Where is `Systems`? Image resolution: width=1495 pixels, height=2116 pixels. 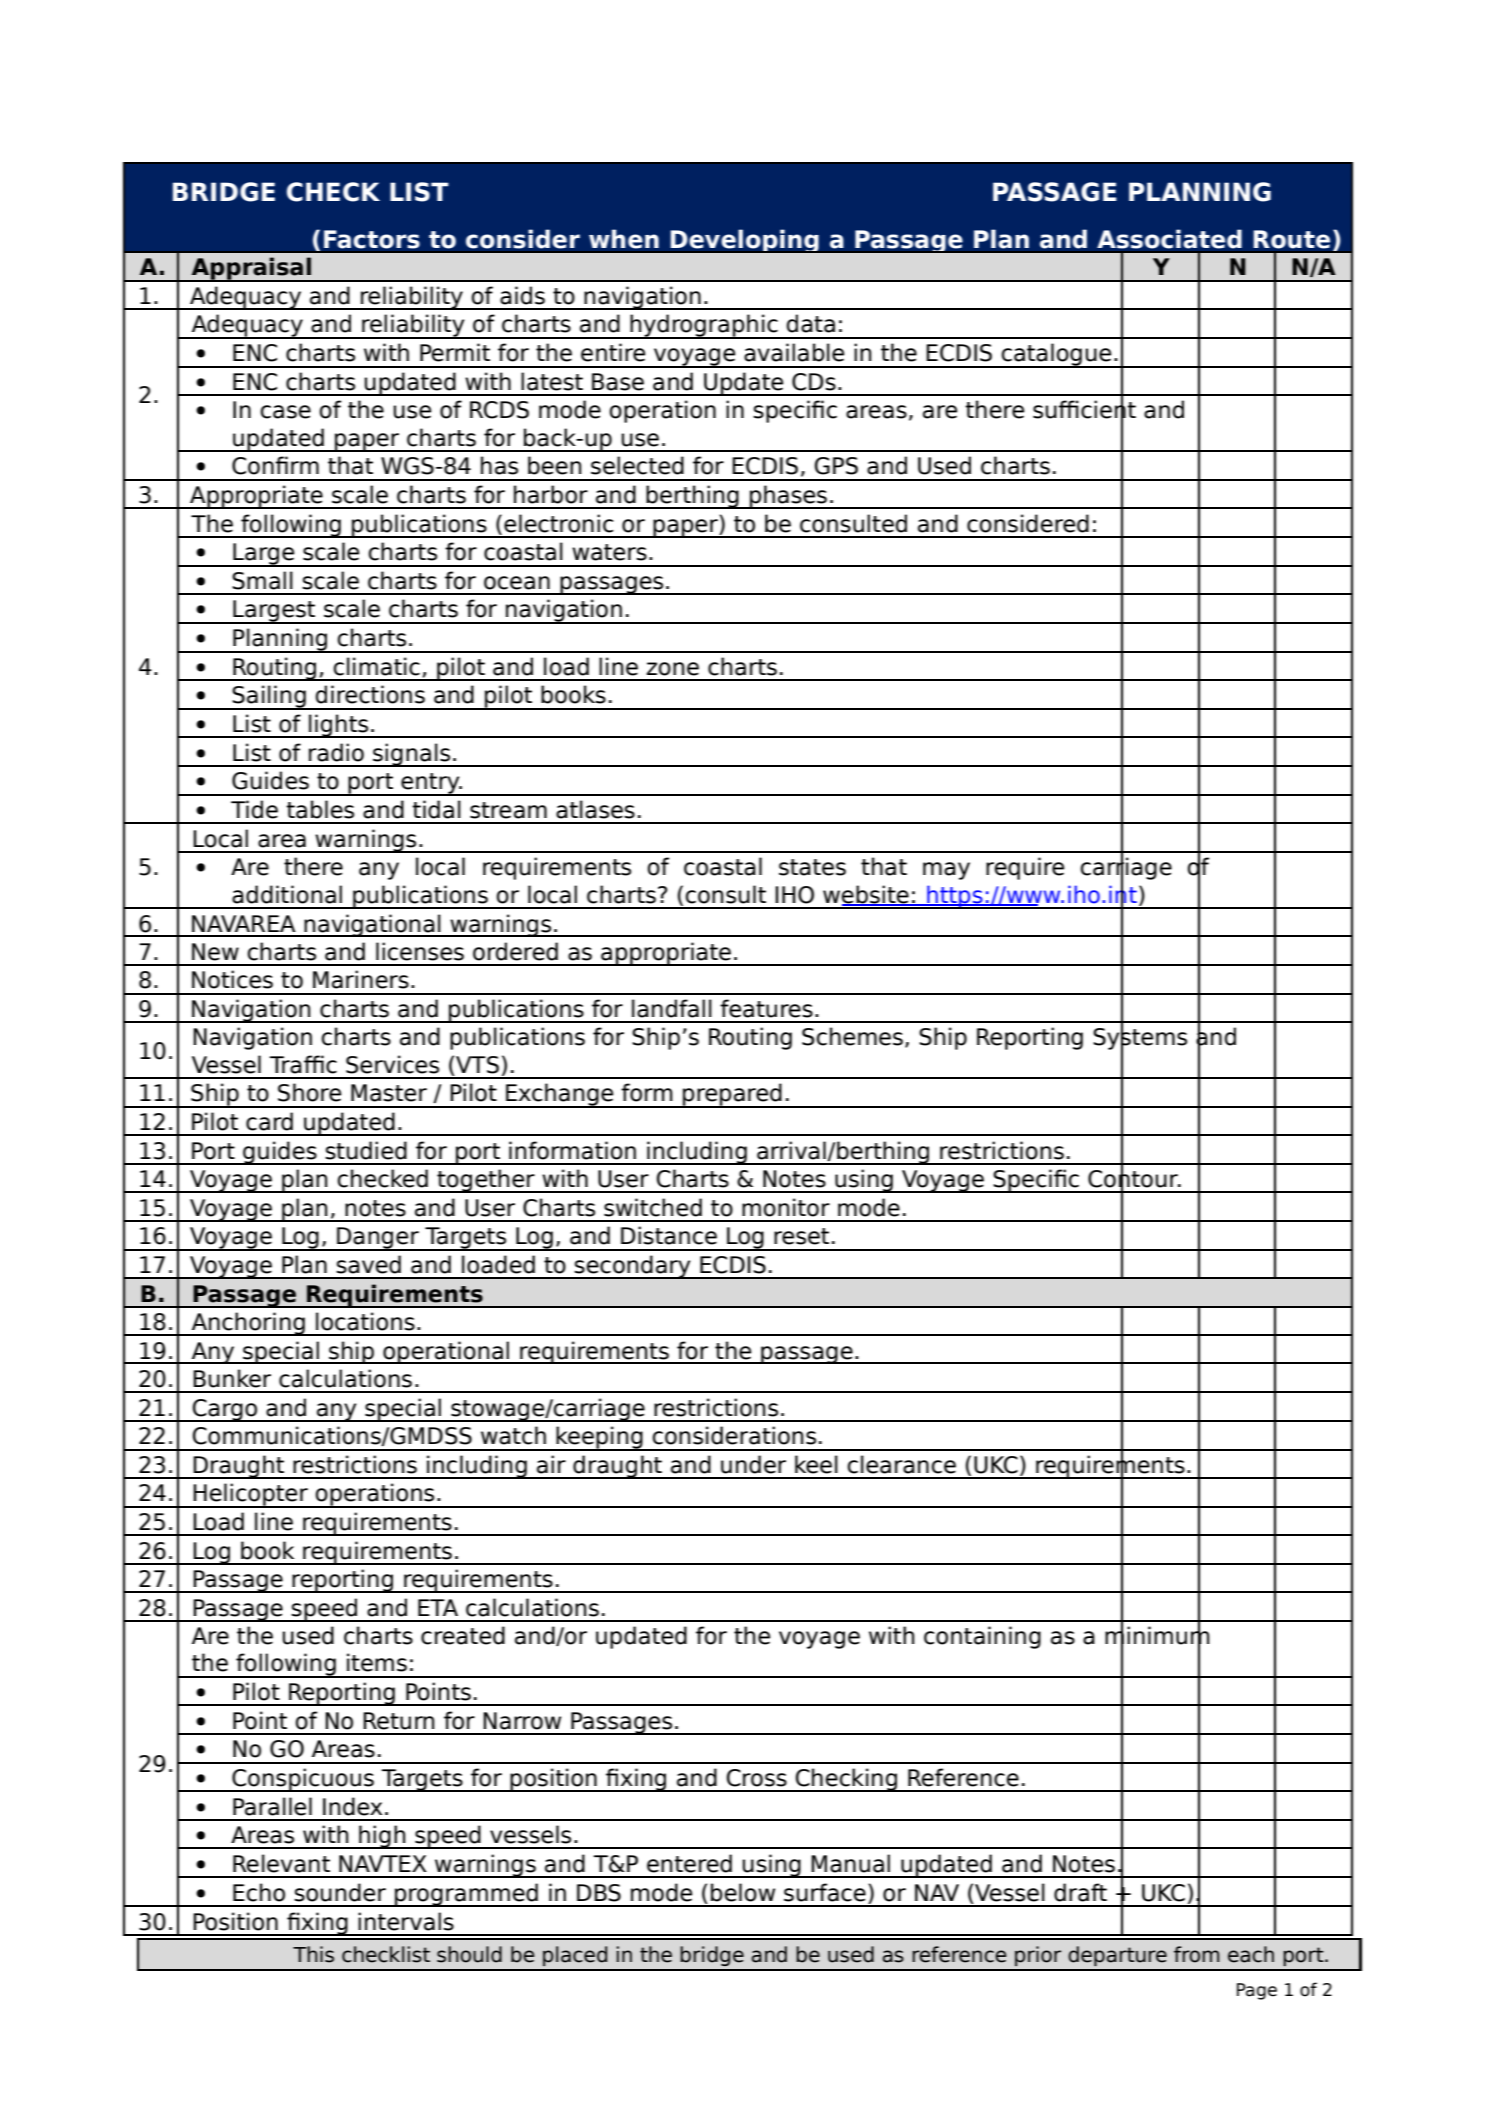
Systems is located at coordinates (1140, 1039).
